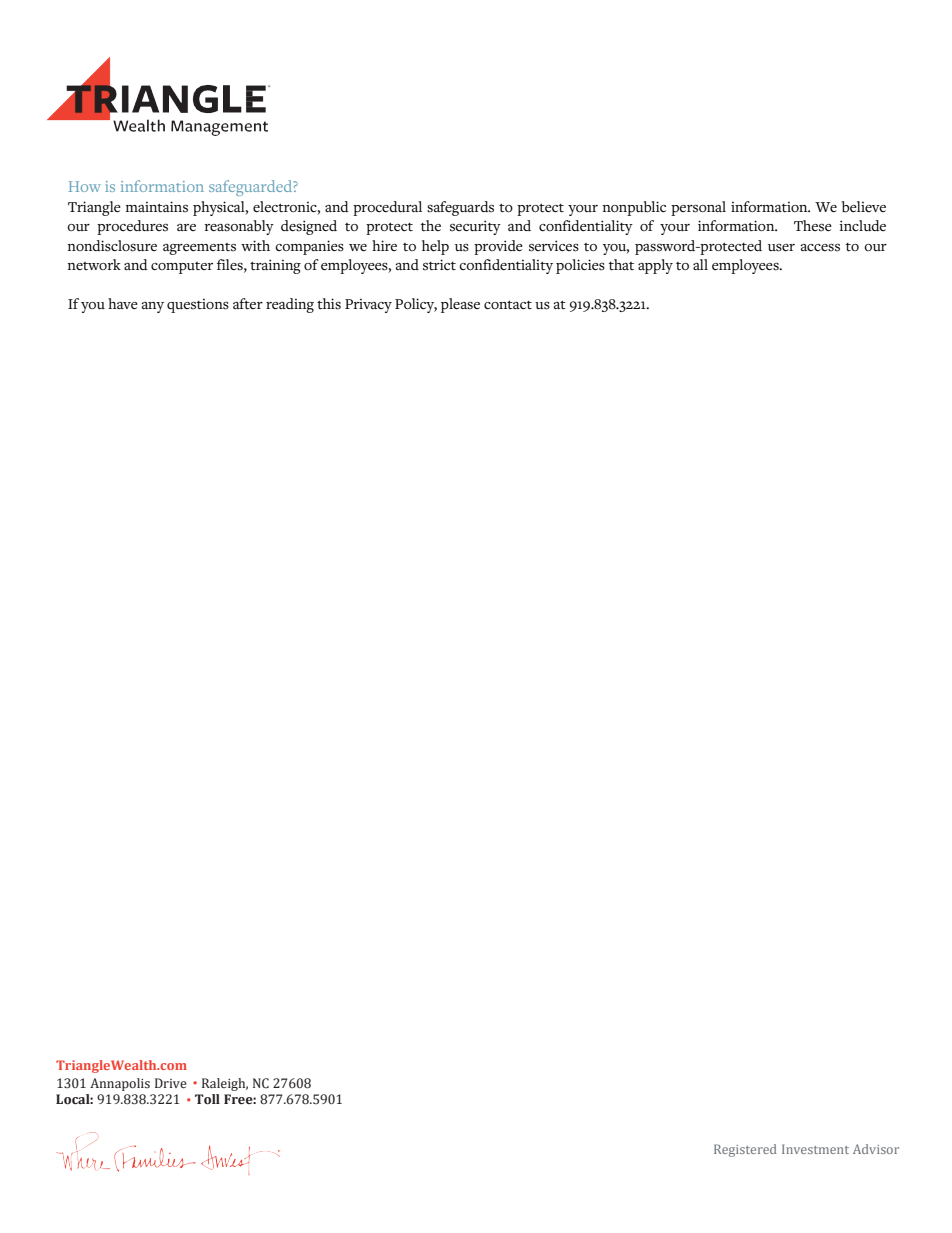 The width and height of the screenshot is (952, 1233). What do you see at coordinates (207, 1099) in the screenshot?
I see `Toll` at bounding box center [207, 1099].
